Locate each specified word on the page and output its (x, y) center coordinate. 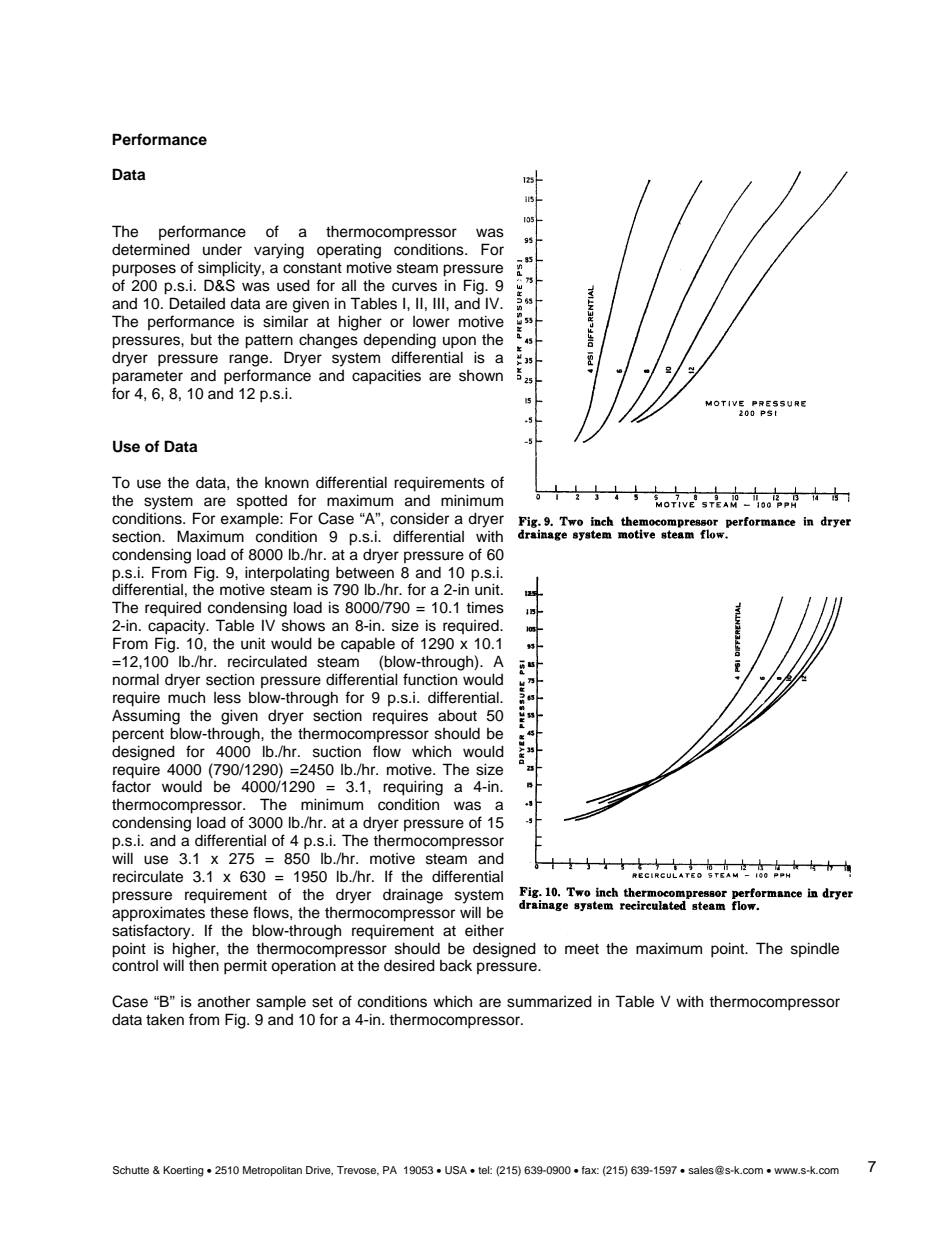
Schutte (131, 1170)
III (440, 303)
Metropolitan (272, 1171)
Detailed (197, 303)
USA (456, 1170)
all (349, 285)
